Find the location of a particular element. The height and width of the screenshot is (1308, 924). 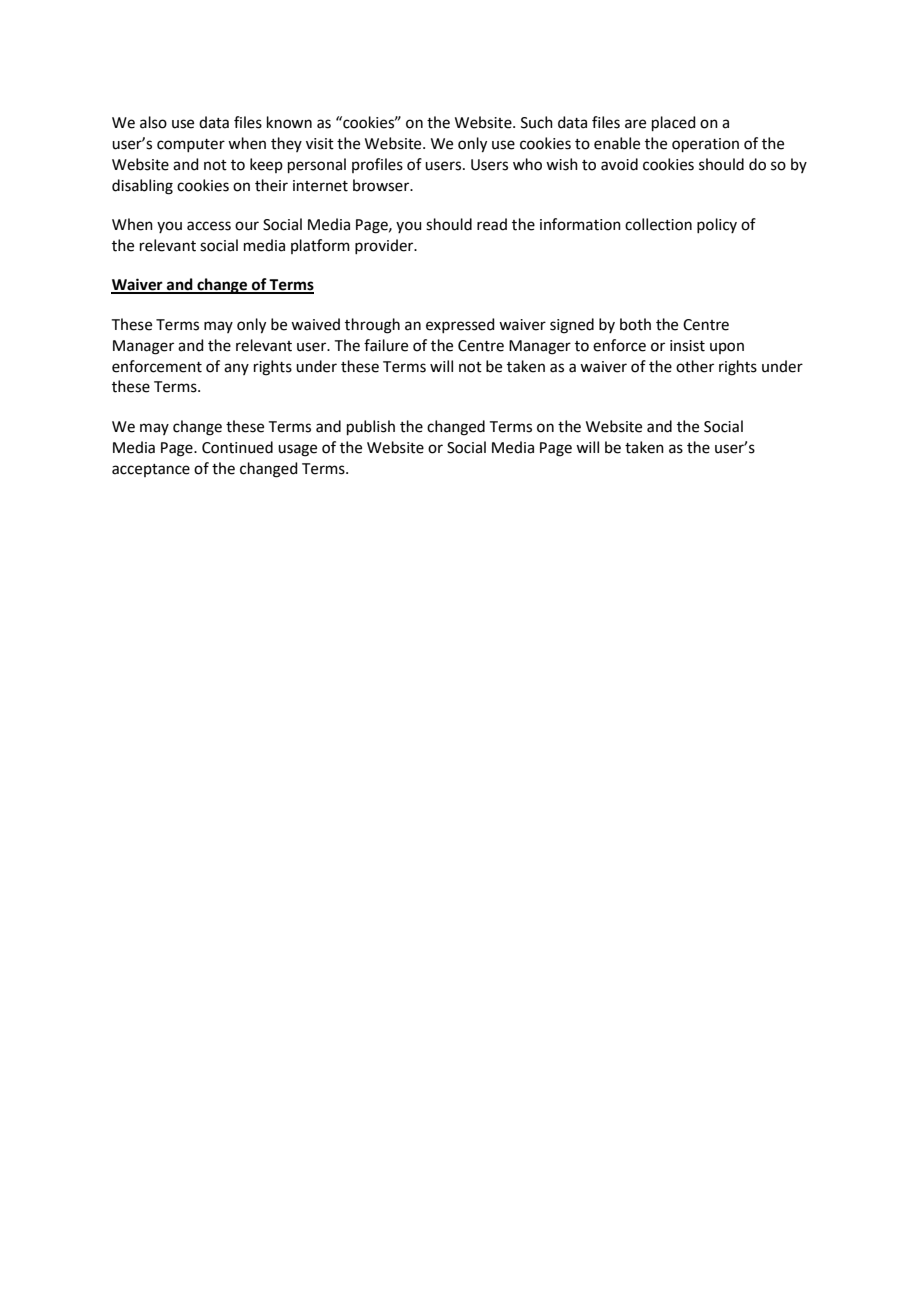

policy is located at coordinates (717, 225).
